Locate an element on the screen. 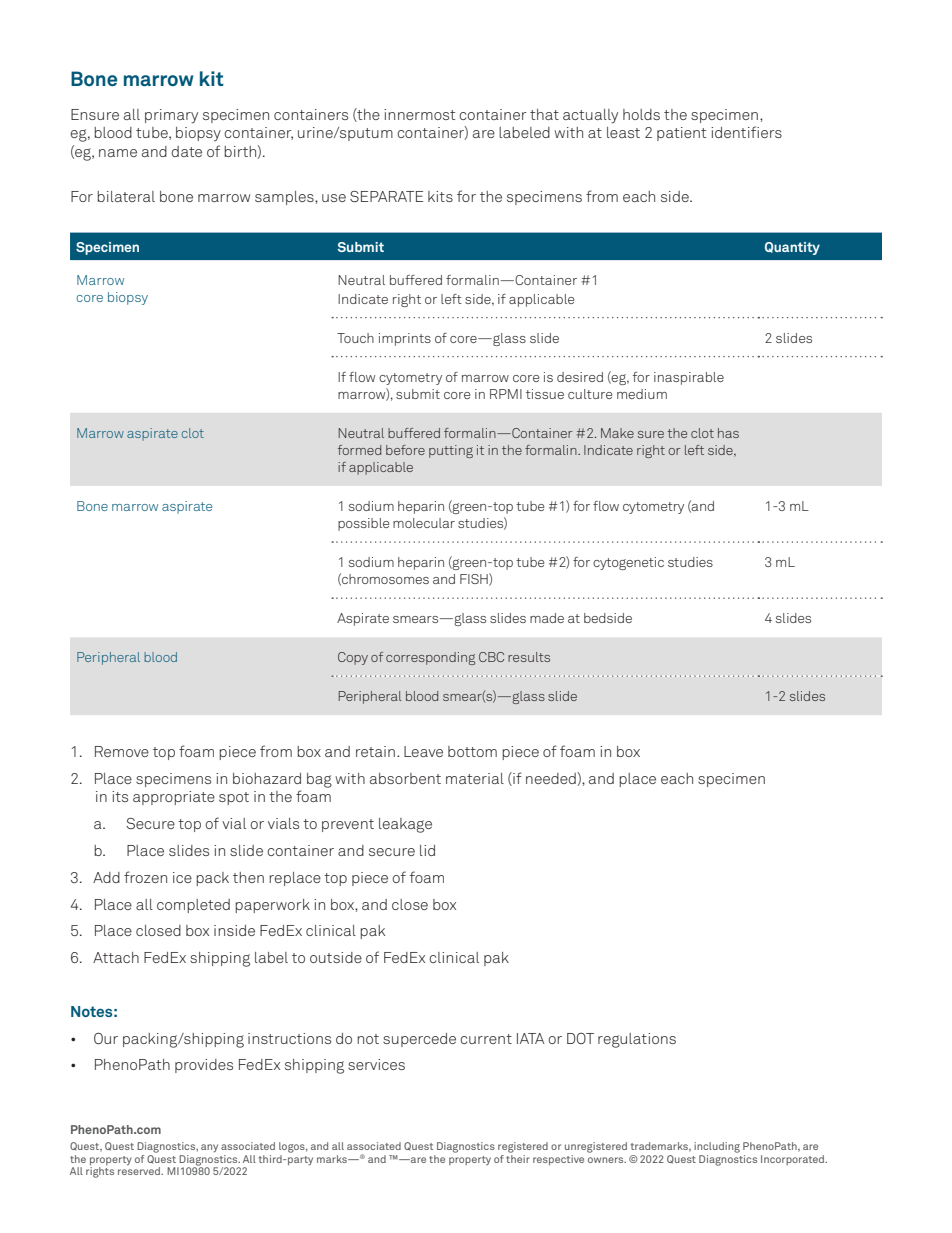 The width and height of the screenshot is (952, 1233). cytogenetic is located at coordinates (628, 563).
